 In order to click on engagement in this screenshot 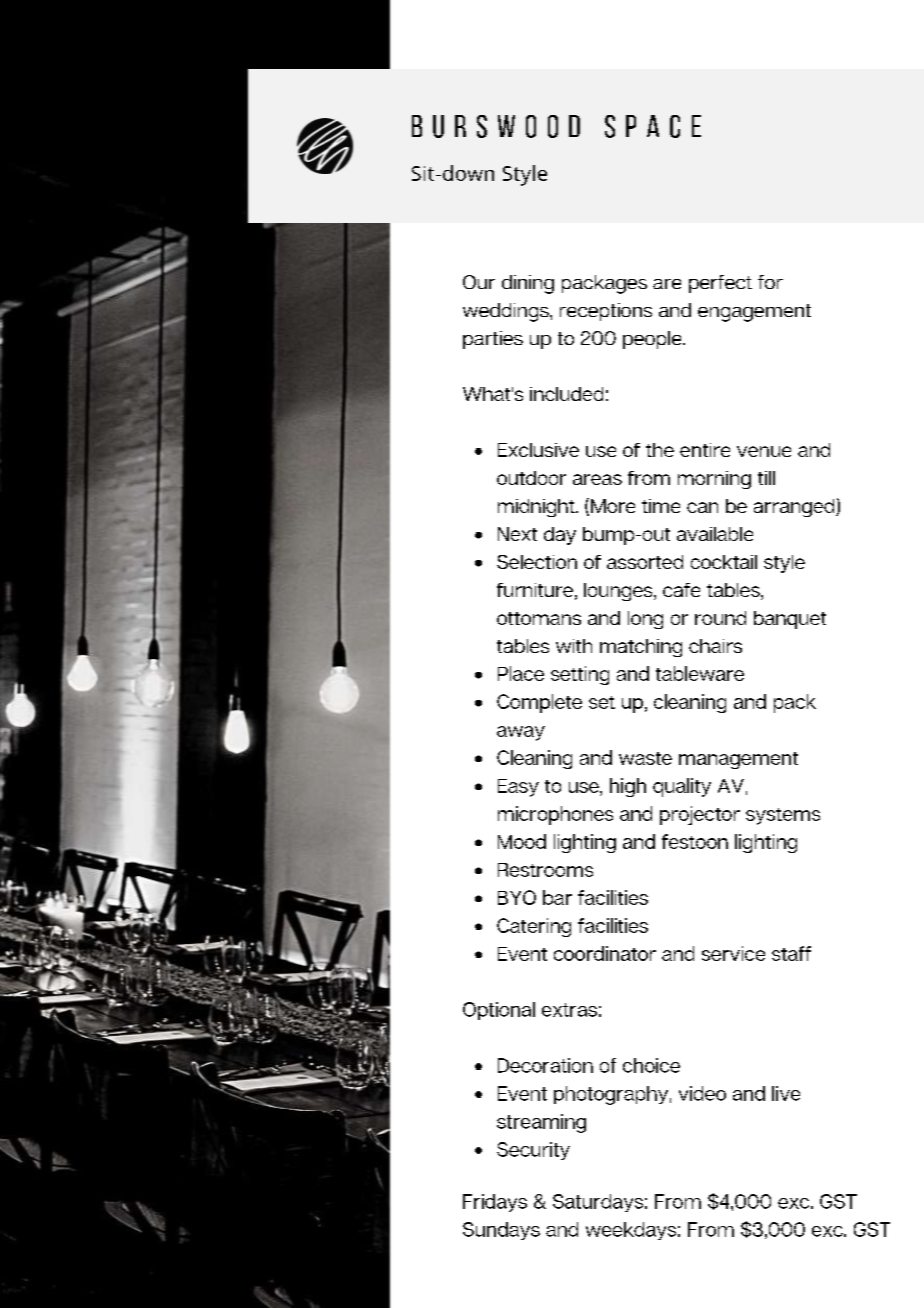, I will do `click(754, 313)`.
